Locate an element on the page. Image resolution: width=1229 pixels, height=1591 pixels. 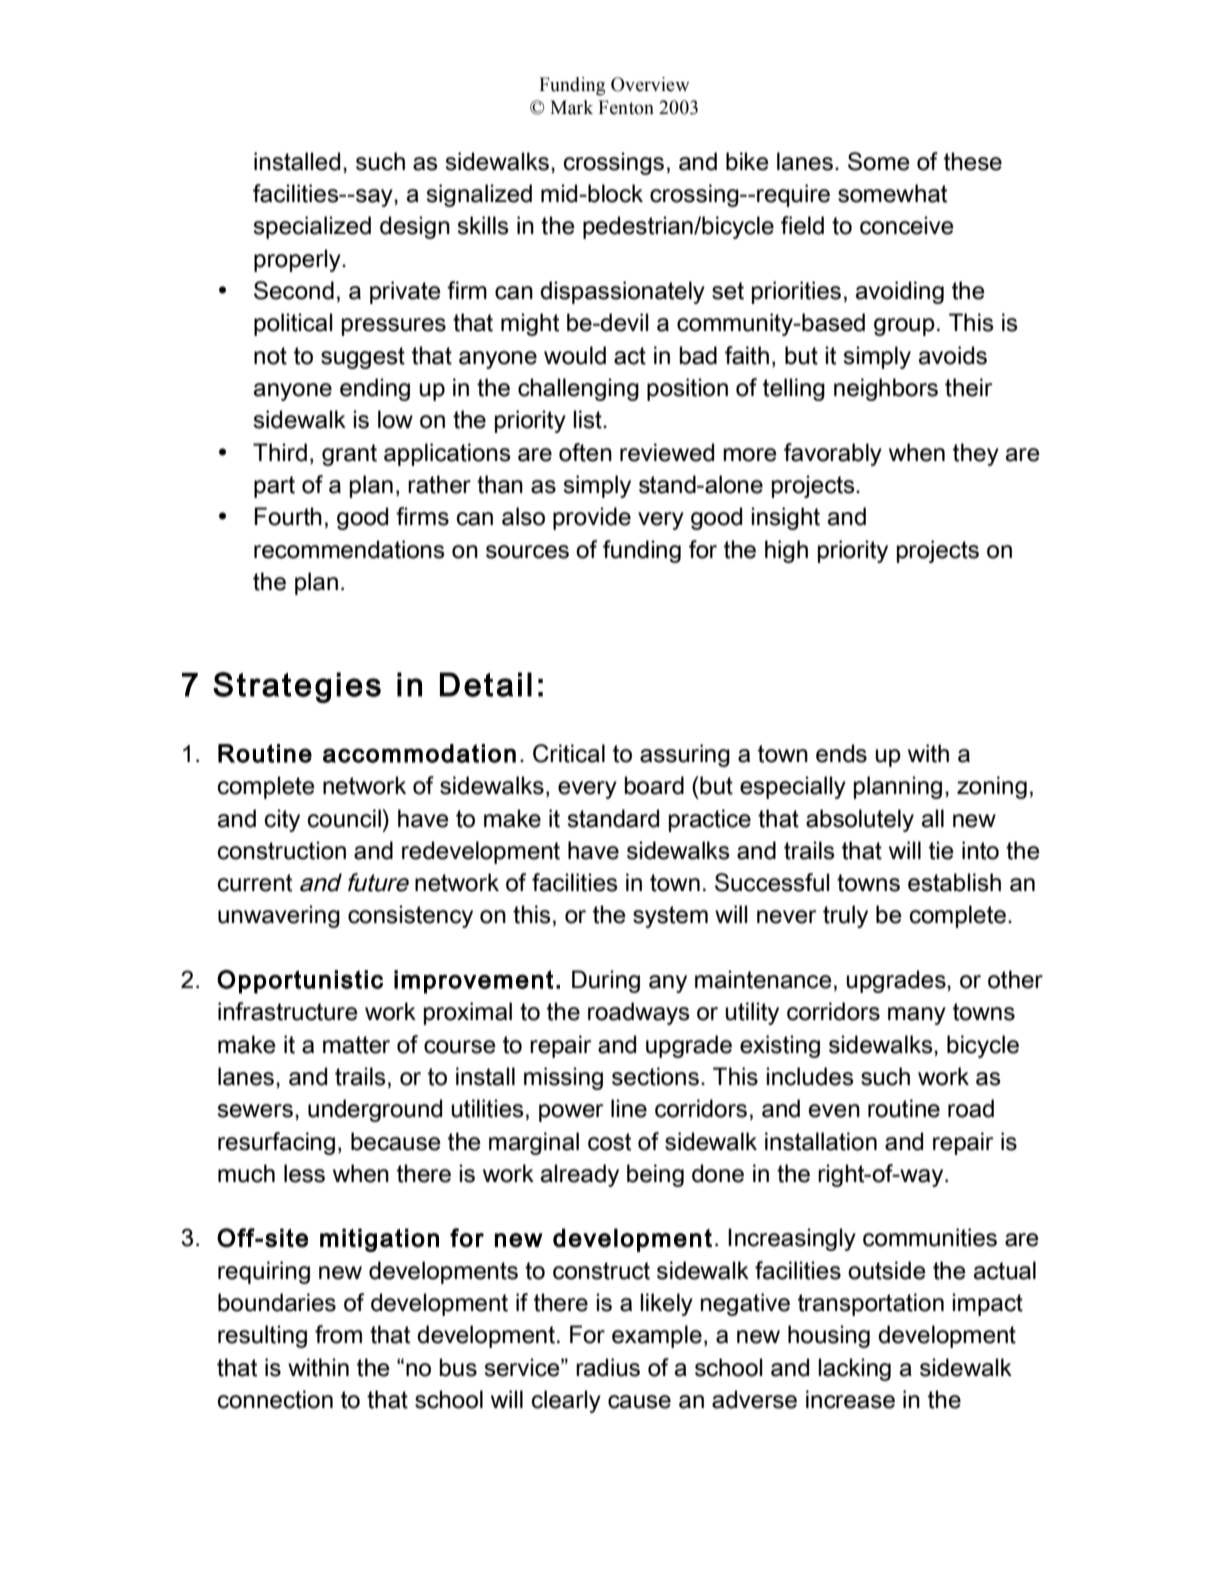
these is located at coordinates (973, 161).
